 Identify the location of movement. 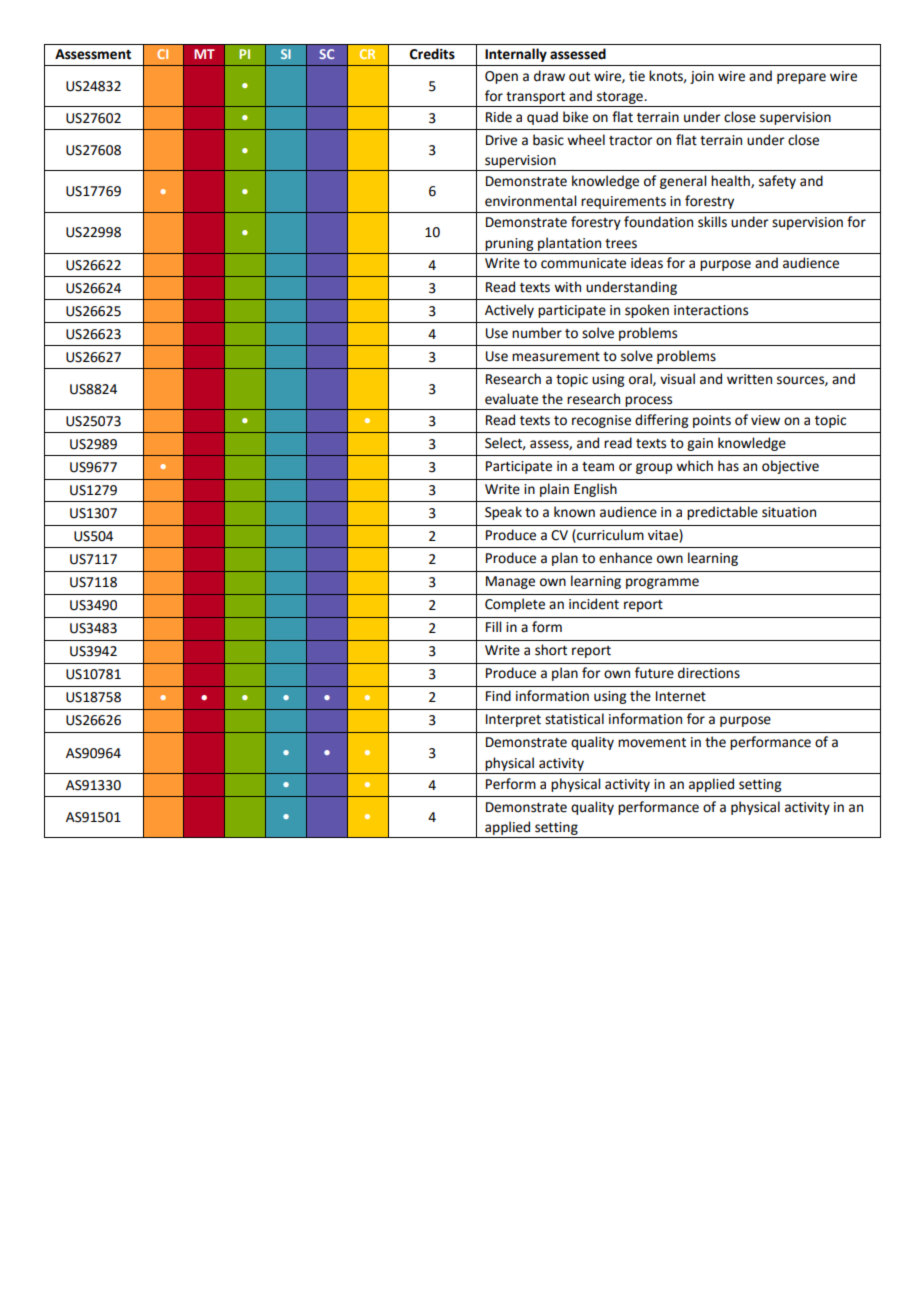
(652, 743).
